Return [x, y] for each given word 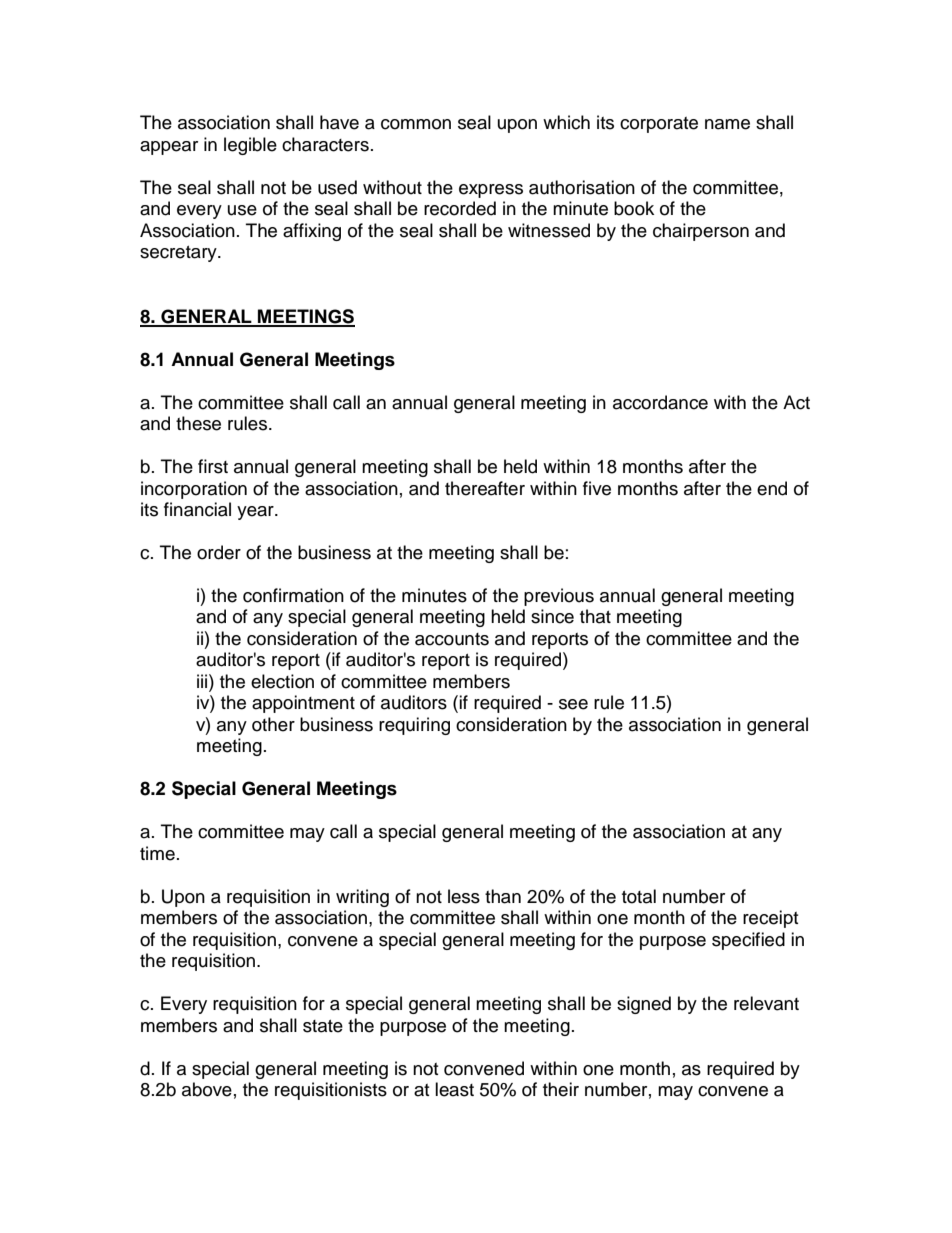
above [207, 1089]
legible [250, 146]
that [595, 616]
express [491, 191]
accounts [452, 639]
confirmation [293, 595]
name [727, 124]
